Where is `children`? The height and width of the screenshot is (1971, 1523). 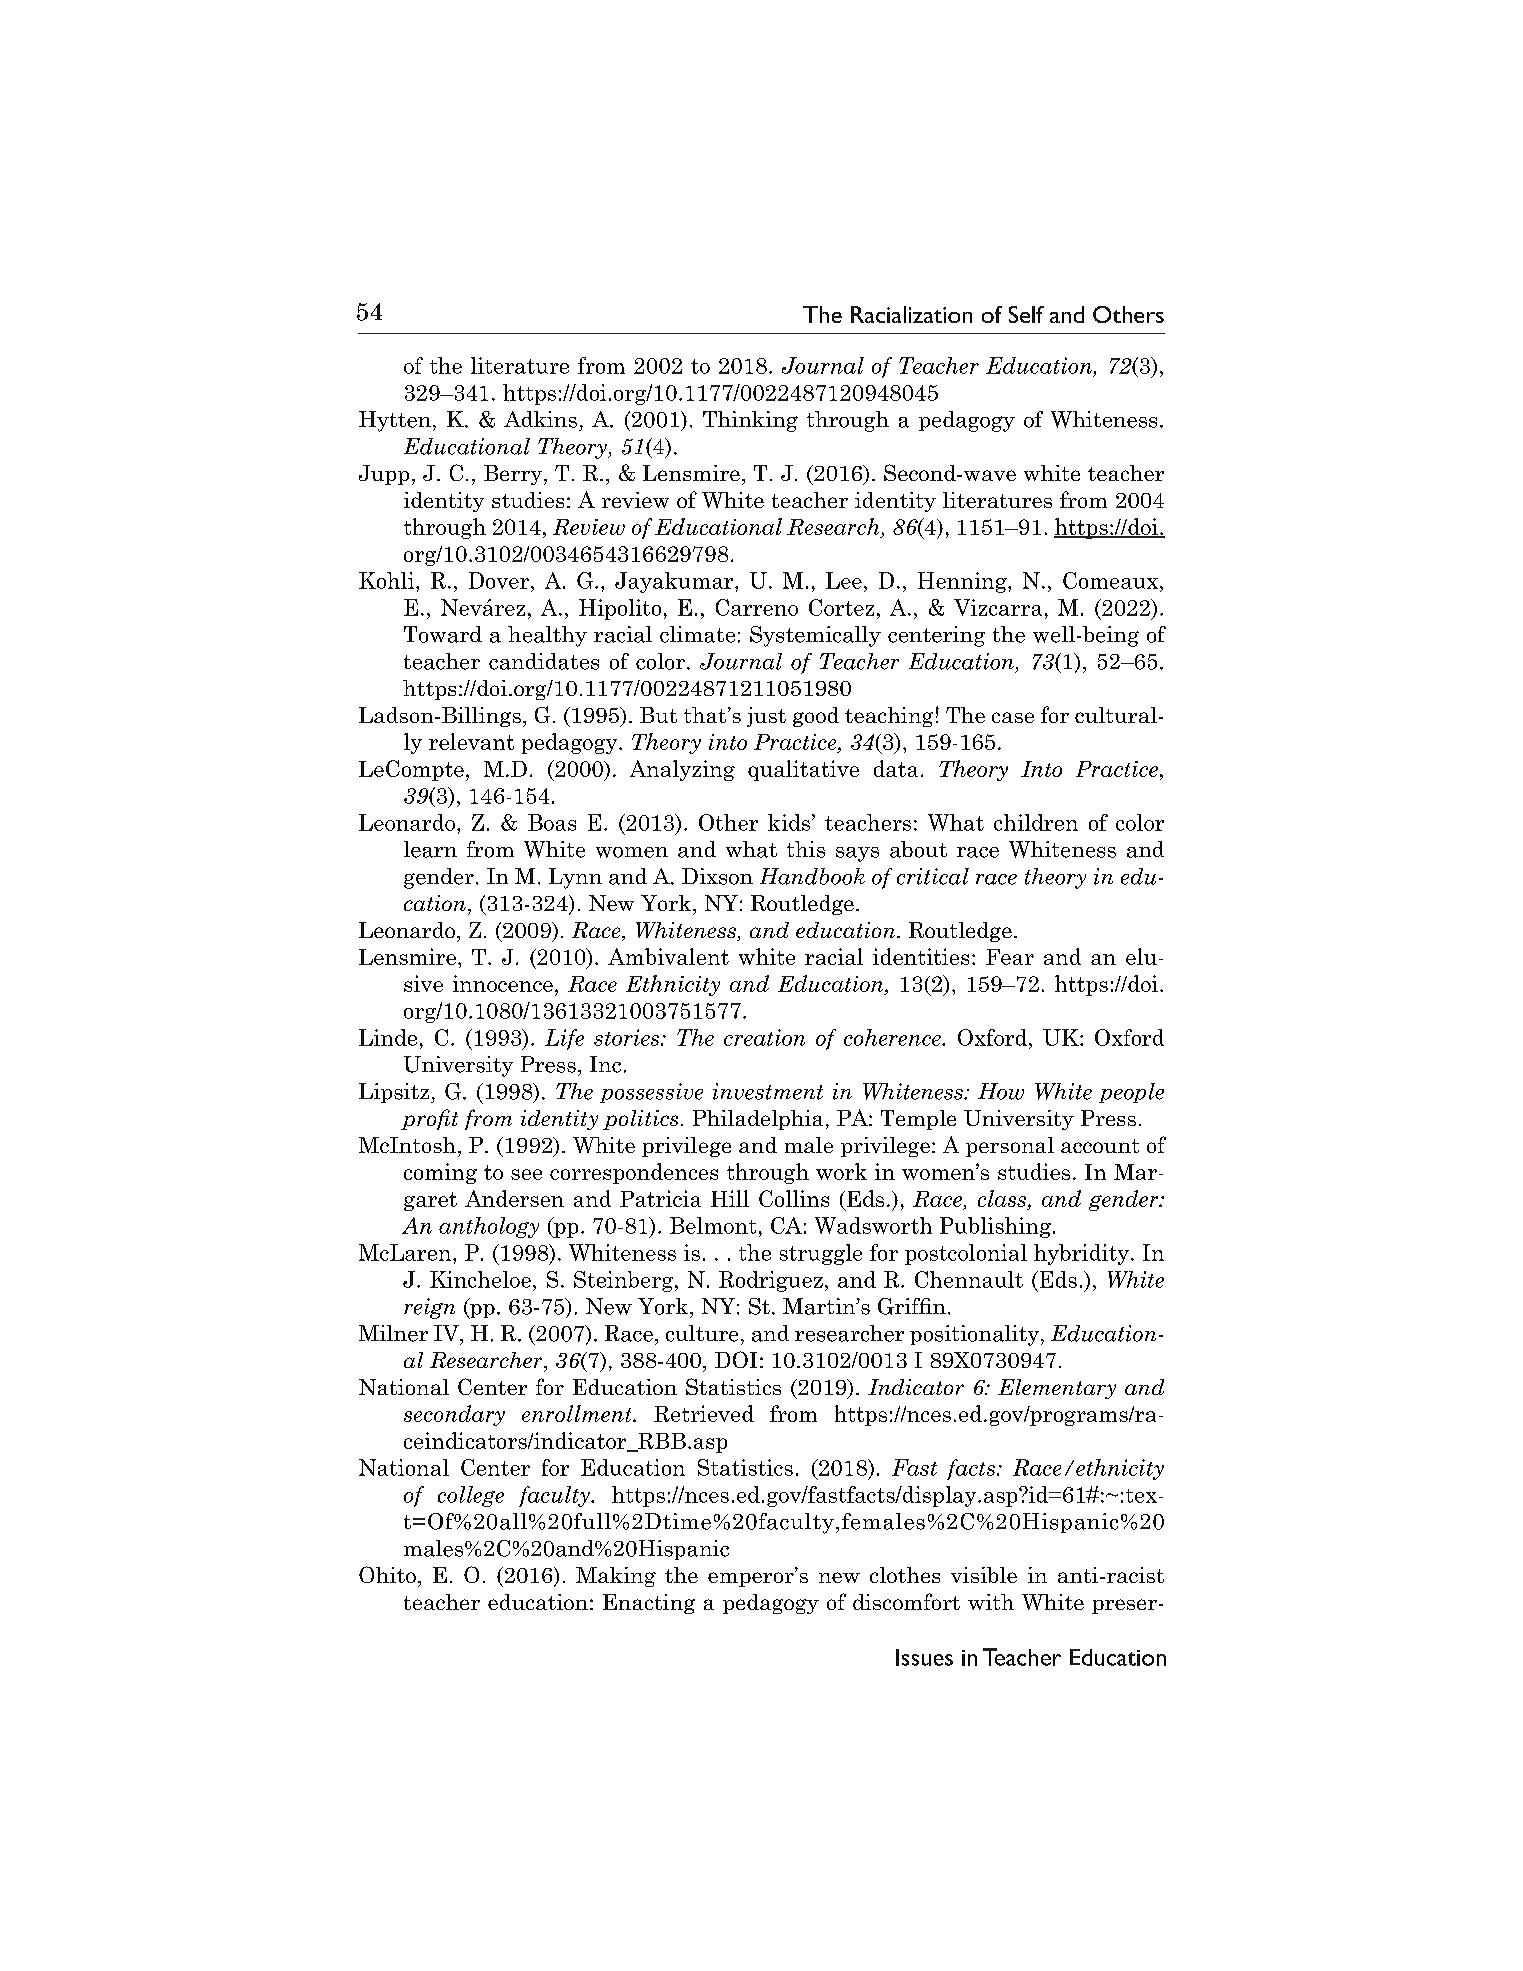
children is located at coordinates (1036, 822).
